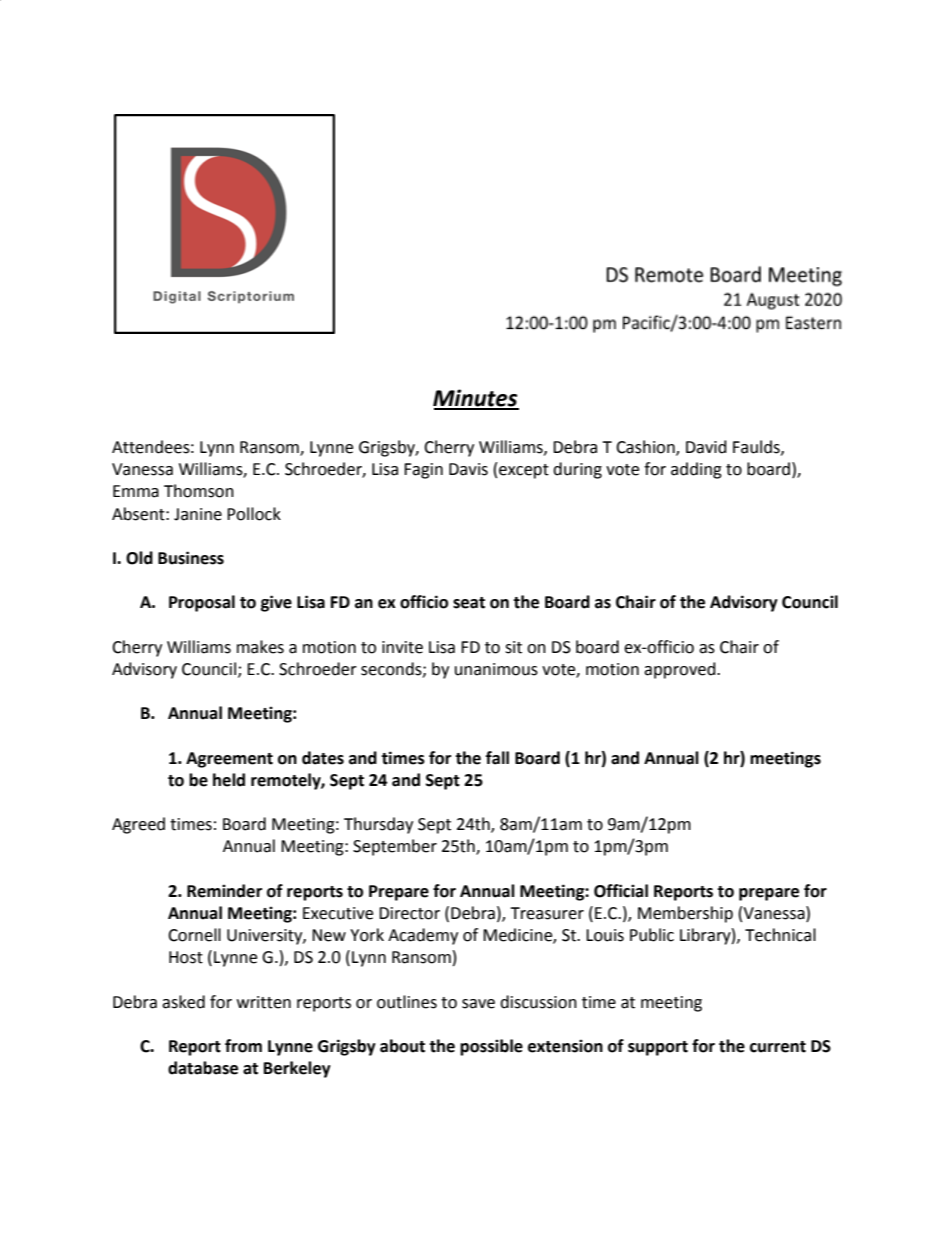 Image resolution: width=952 pixels, height=1233 pixels. I want to click on Proposal, so click(202, 603).
